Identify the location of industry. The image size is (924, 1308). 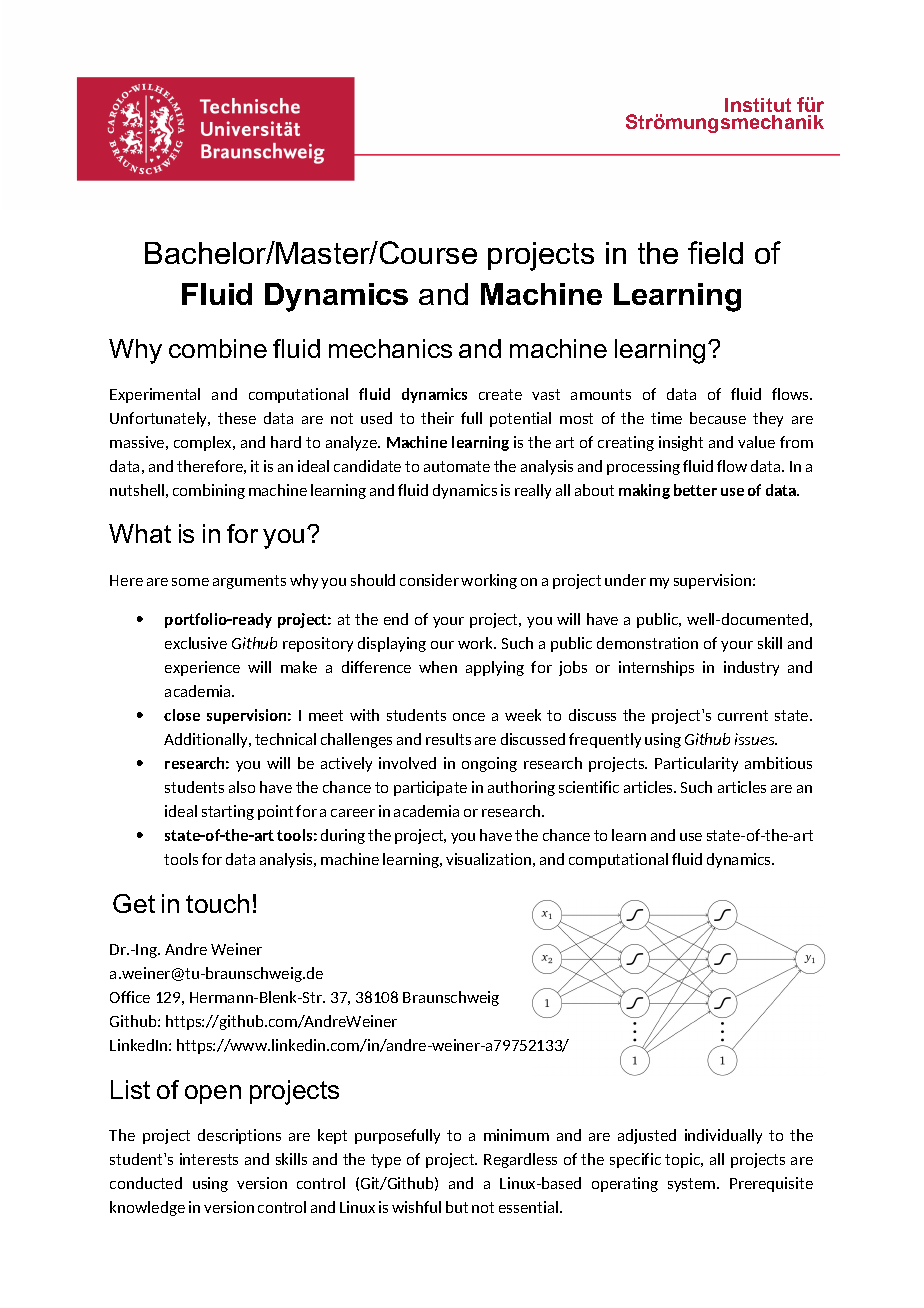
(751, 668).
